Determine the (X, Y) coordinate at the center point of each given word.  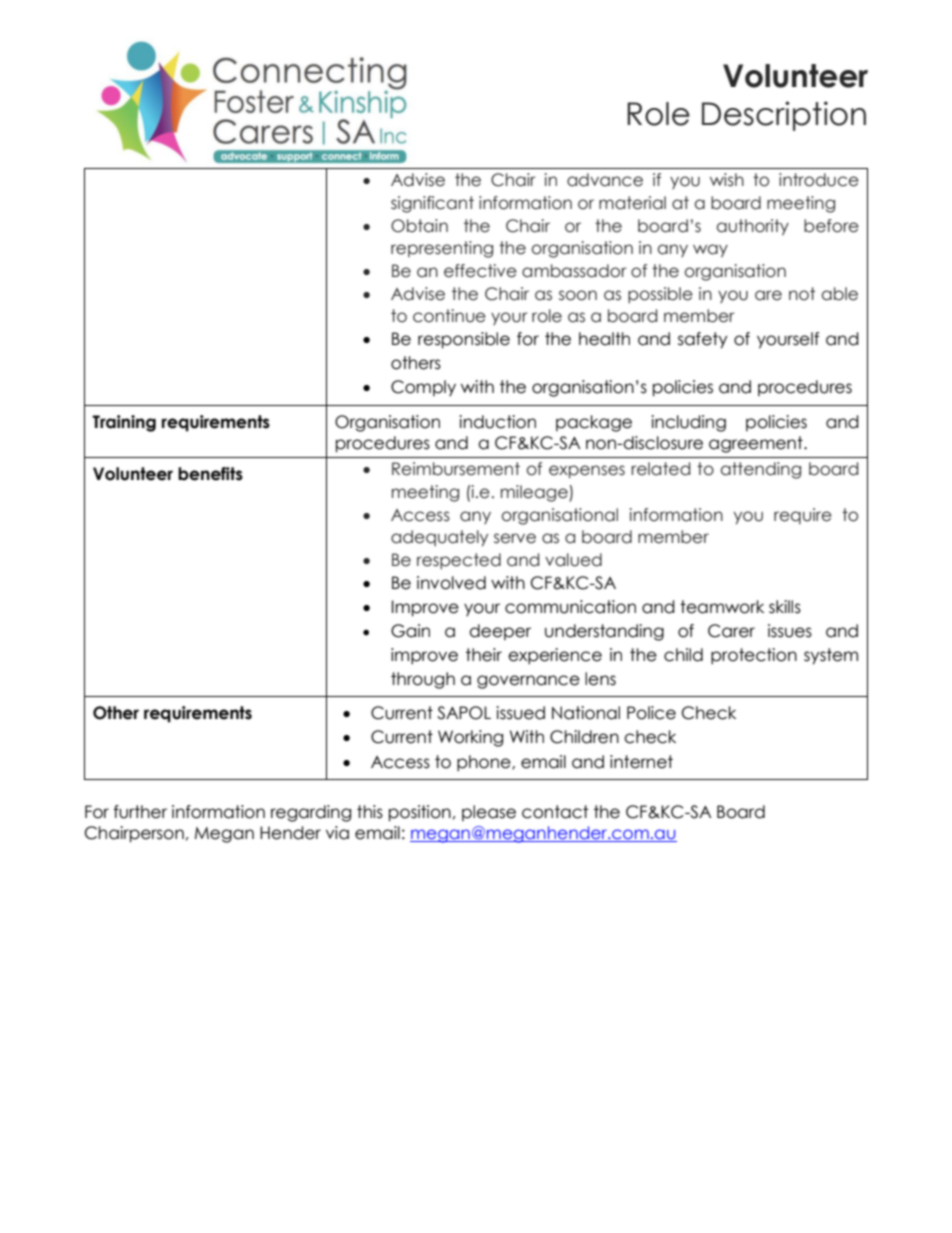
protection (754, 656)
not (802, 294)
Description (784, 116)
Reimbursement (456, 469)
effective (480, 271)
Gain (410, 631)
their (484, 655)
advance (605, 180)
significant (432, 204)
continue (449, 316)
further (140, 812)
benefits (210, 474)
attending (761, 470)
